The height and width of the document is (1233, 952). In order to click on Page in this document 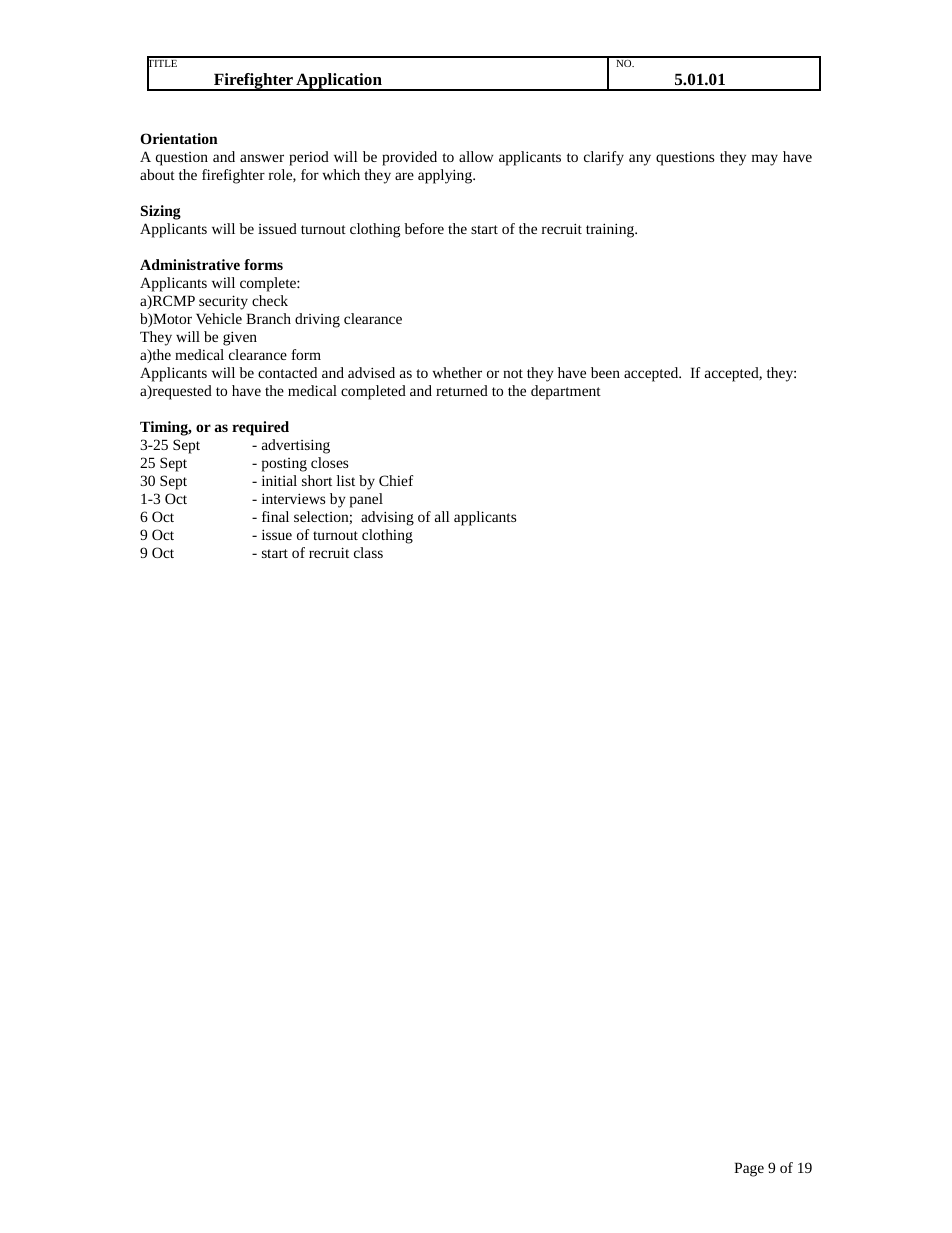, I will do `click(749, 1169)`.
